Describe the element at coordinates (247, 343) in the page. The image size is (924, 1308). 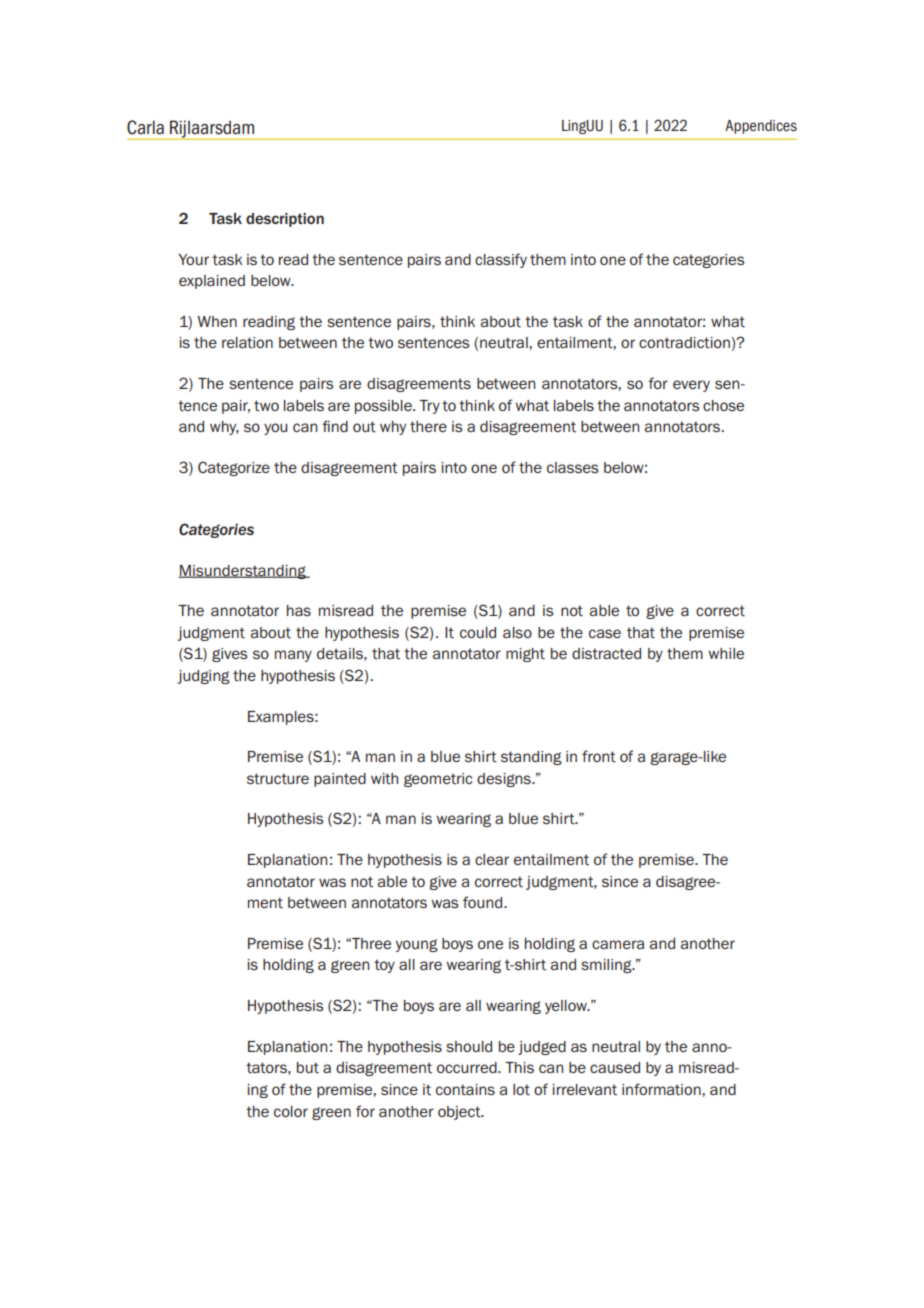
I see `relation` at that location.
